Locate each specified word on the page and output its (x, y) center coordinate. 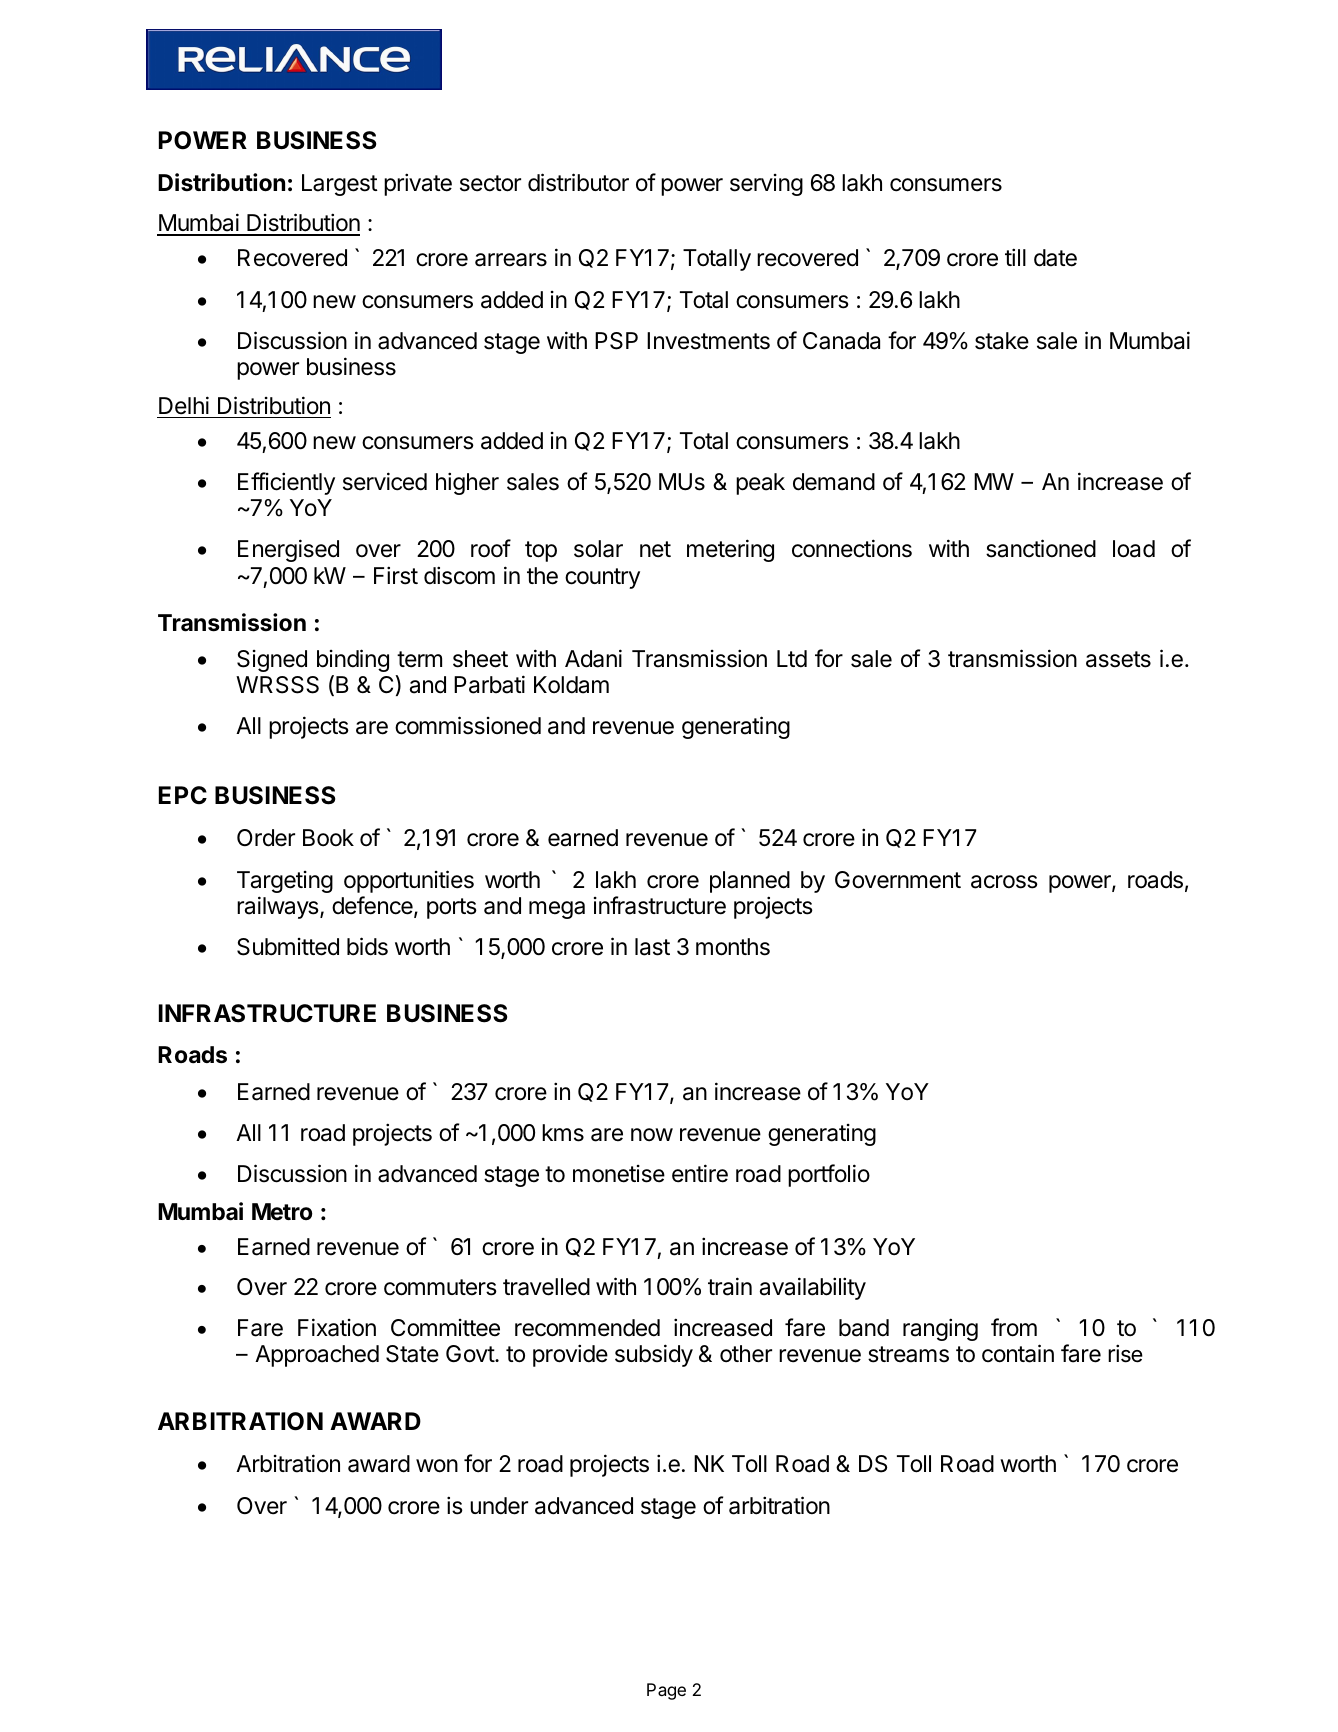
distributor (578, 182)
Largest (340, 185)
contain (1018, 1353)
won (437, 1466)
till (1015, 257)
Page (666, 1691)
